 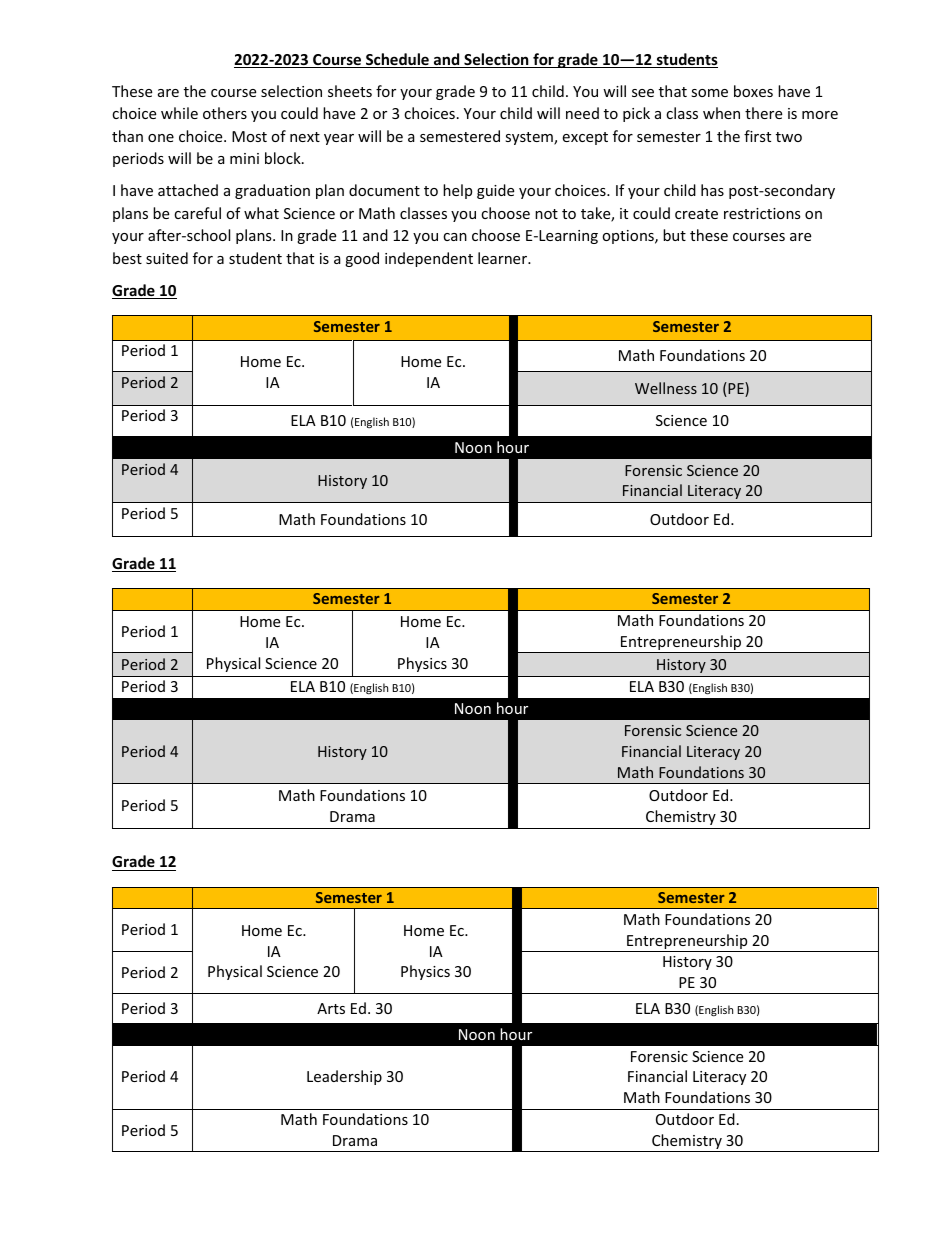 What do you see at coordinates (530, 138) in the image?
I see `system` at bounding box center [530, 138].
